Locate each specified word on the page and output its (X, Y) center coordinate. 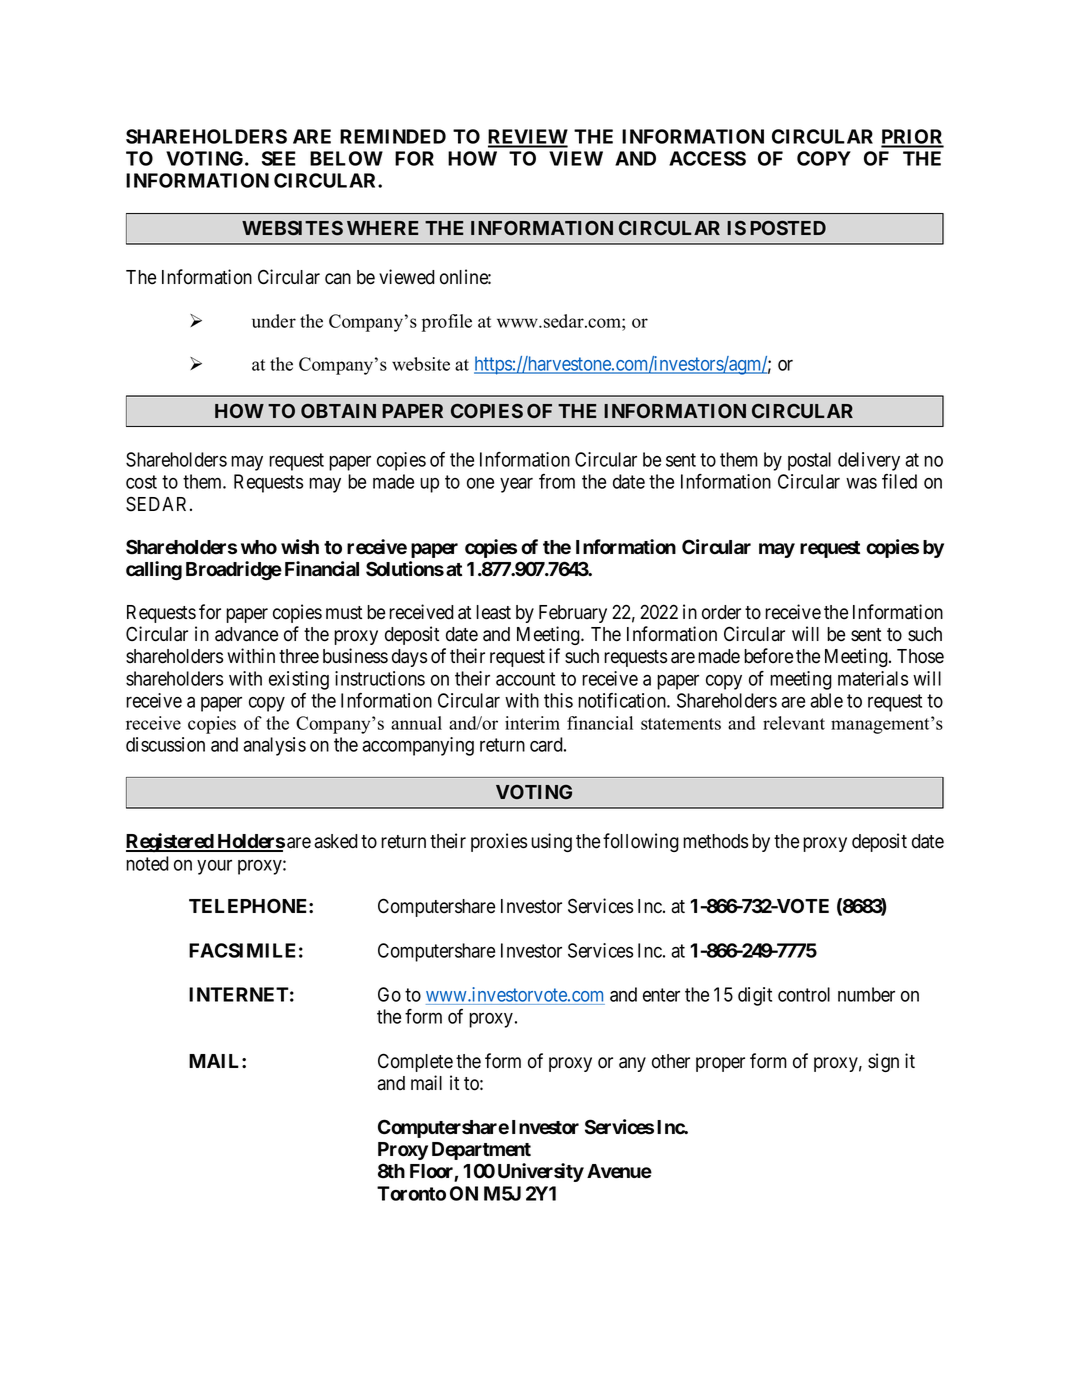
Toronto (411, 1193)
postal (809, 461)
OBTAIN (338, 411)
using (551, 842)
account (525, 679)
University (541, 1172)
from (557, 481)
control (804, 994)
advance (246, 634)
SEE (279, 158)
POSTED (788, 228)
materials (873, 678)
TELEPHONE (249, 906)
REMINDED (393, 136)
